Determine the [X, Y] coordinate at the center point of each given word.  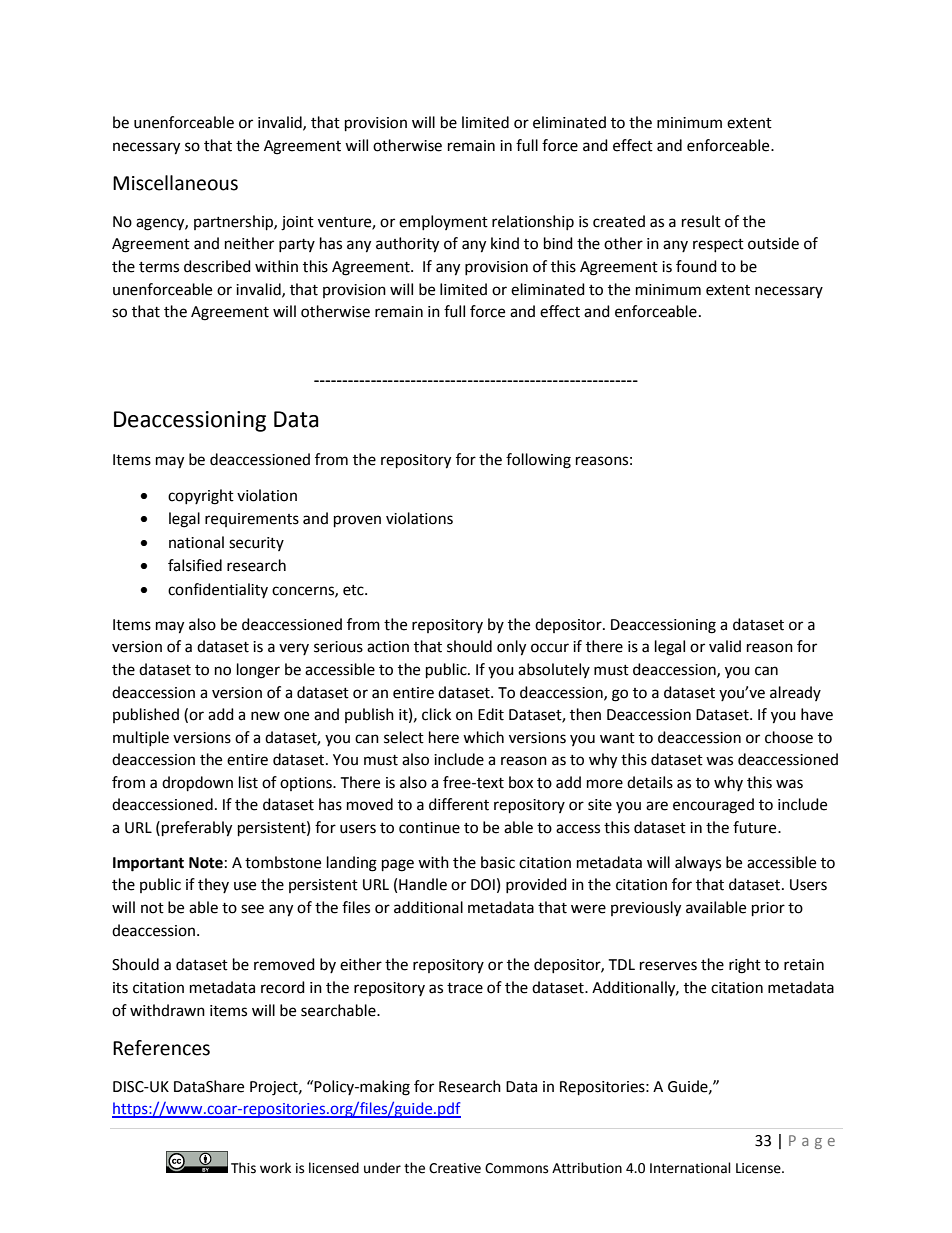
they [213, 885]
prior [768, 909]
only [511, 648]
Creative [455, 1168]
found [696, 266]
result [701, 221]
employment [443, 222]
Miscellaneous [175, 183]
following [538, 461]
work [275, 1168]
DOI [483, 885]
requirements [252, 520]
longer [258, 671]
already [795, 693]
